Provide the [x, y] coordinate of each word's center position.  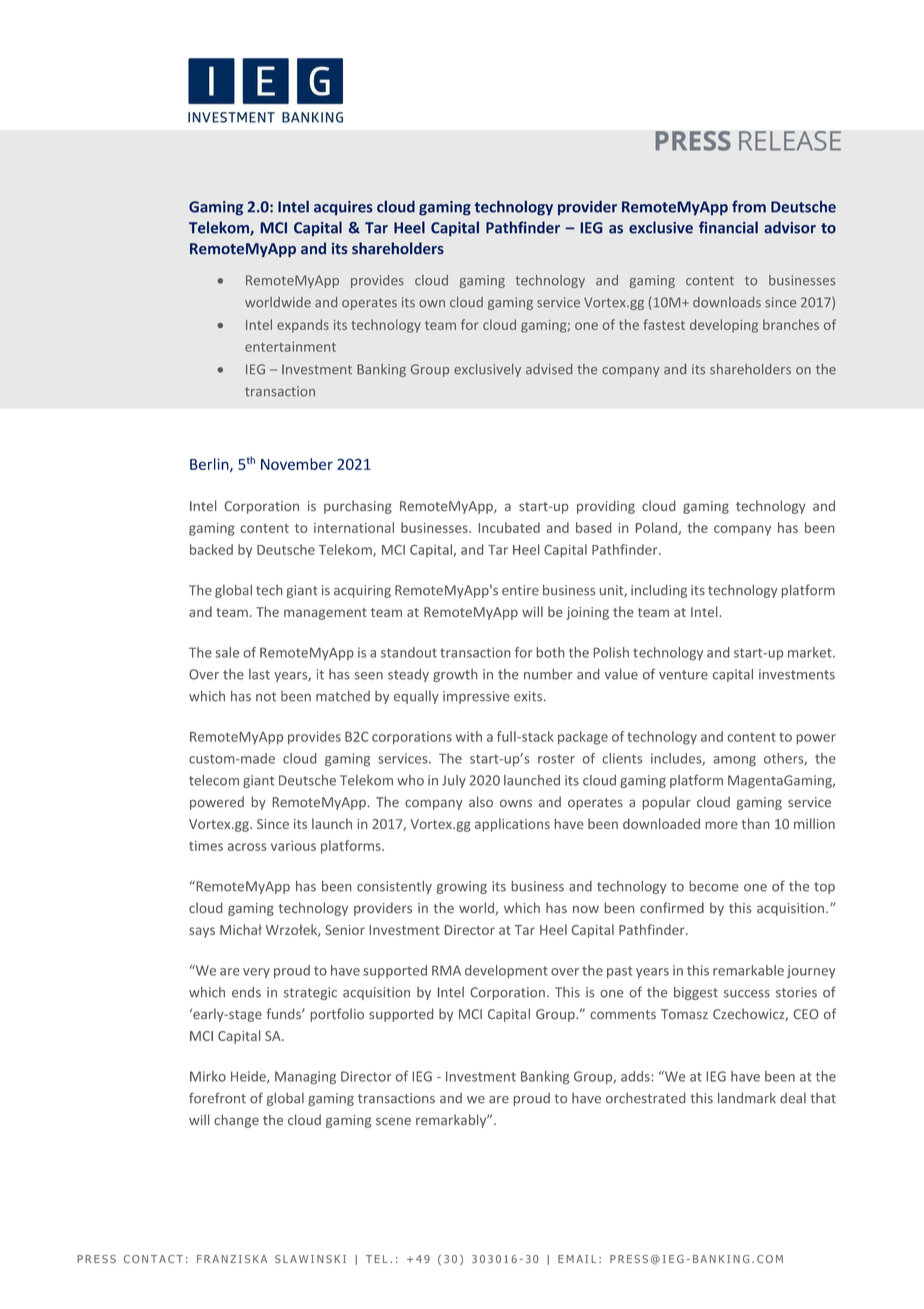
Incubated [509, 527]
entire [520, 590]
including [659, 591]
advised [549, 369]
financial [728, 227]
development [506, 971]
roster [556, 759]
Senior [345, 930]
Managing [305, 1078]
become [713, 886]
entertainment [290, 347]
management [325, 614]
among [734, 761]
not [266, 697]
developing [724, 326]
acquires [343, 208]
